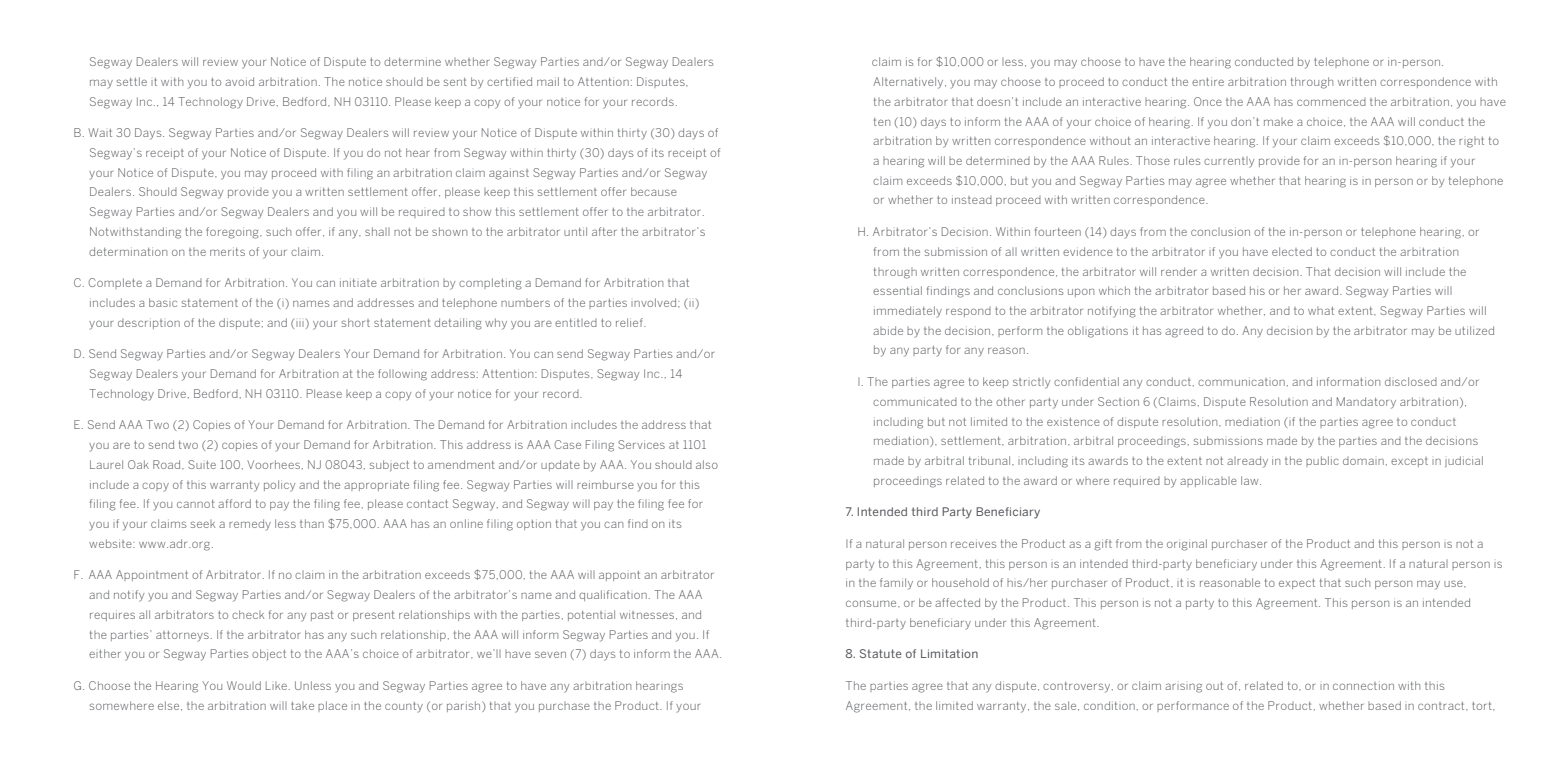  I want to click on Alternatively, so click(909, 83).
